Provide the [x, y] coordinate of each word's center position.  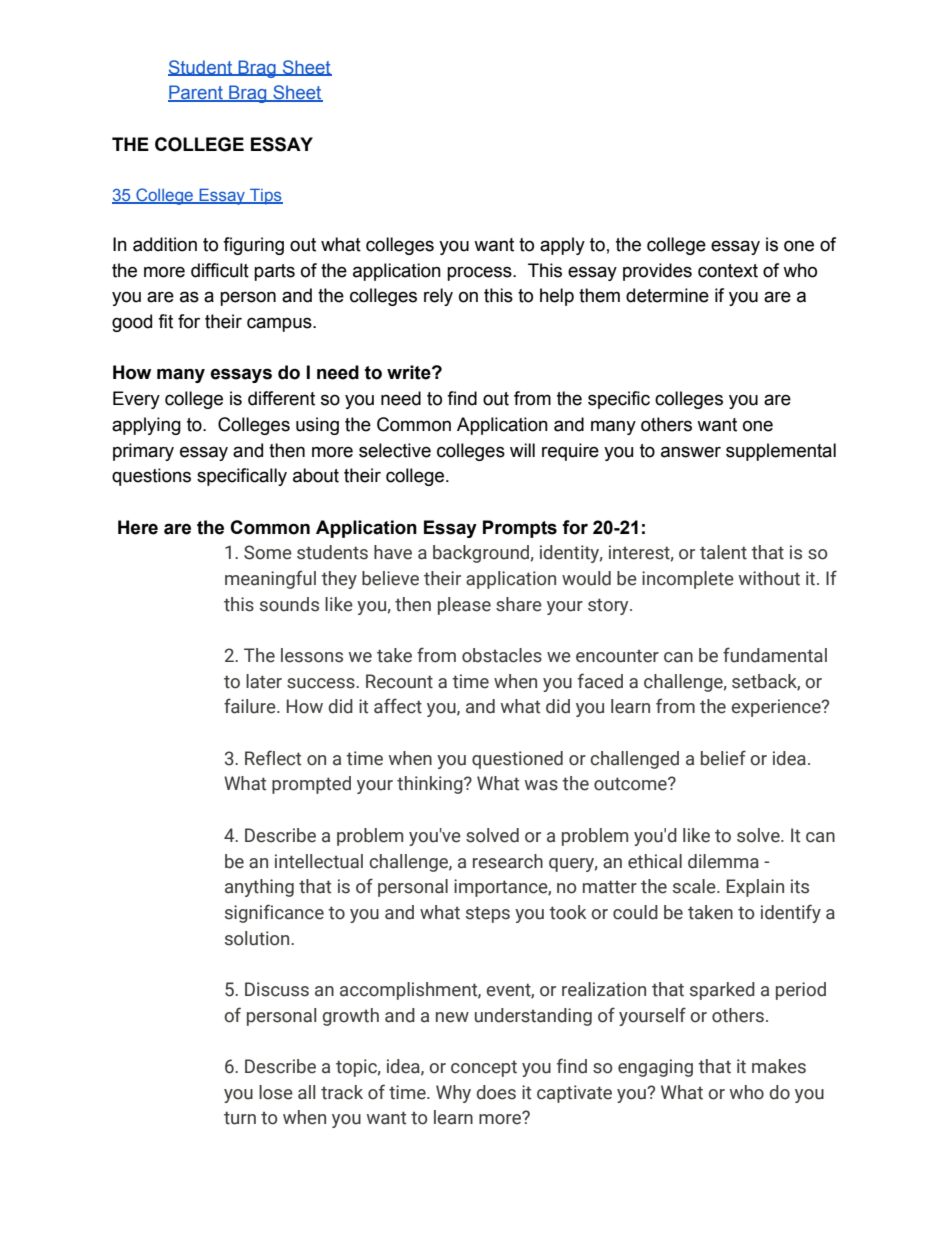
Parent [196, 93]
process [480, 273]
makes [779, 1066]
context [728, 271]
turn [240, 1118]
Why [453, 1094]
